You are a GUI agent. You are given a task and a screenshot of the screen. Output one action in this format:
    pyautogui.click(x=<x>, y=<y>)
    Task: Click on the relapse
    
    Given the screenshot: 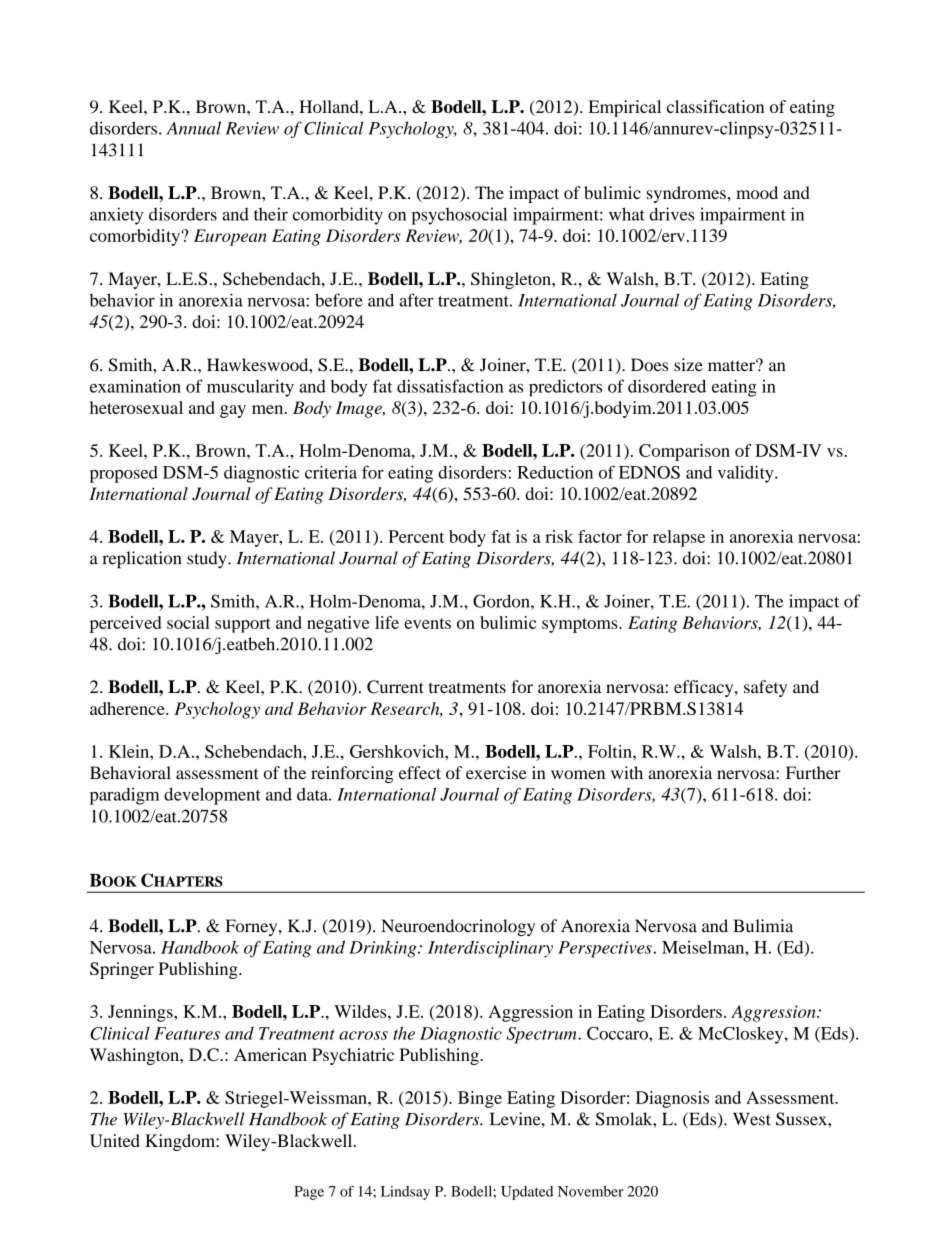 What is the action you would take?
    pyautogui.click(x=679, y=538)
